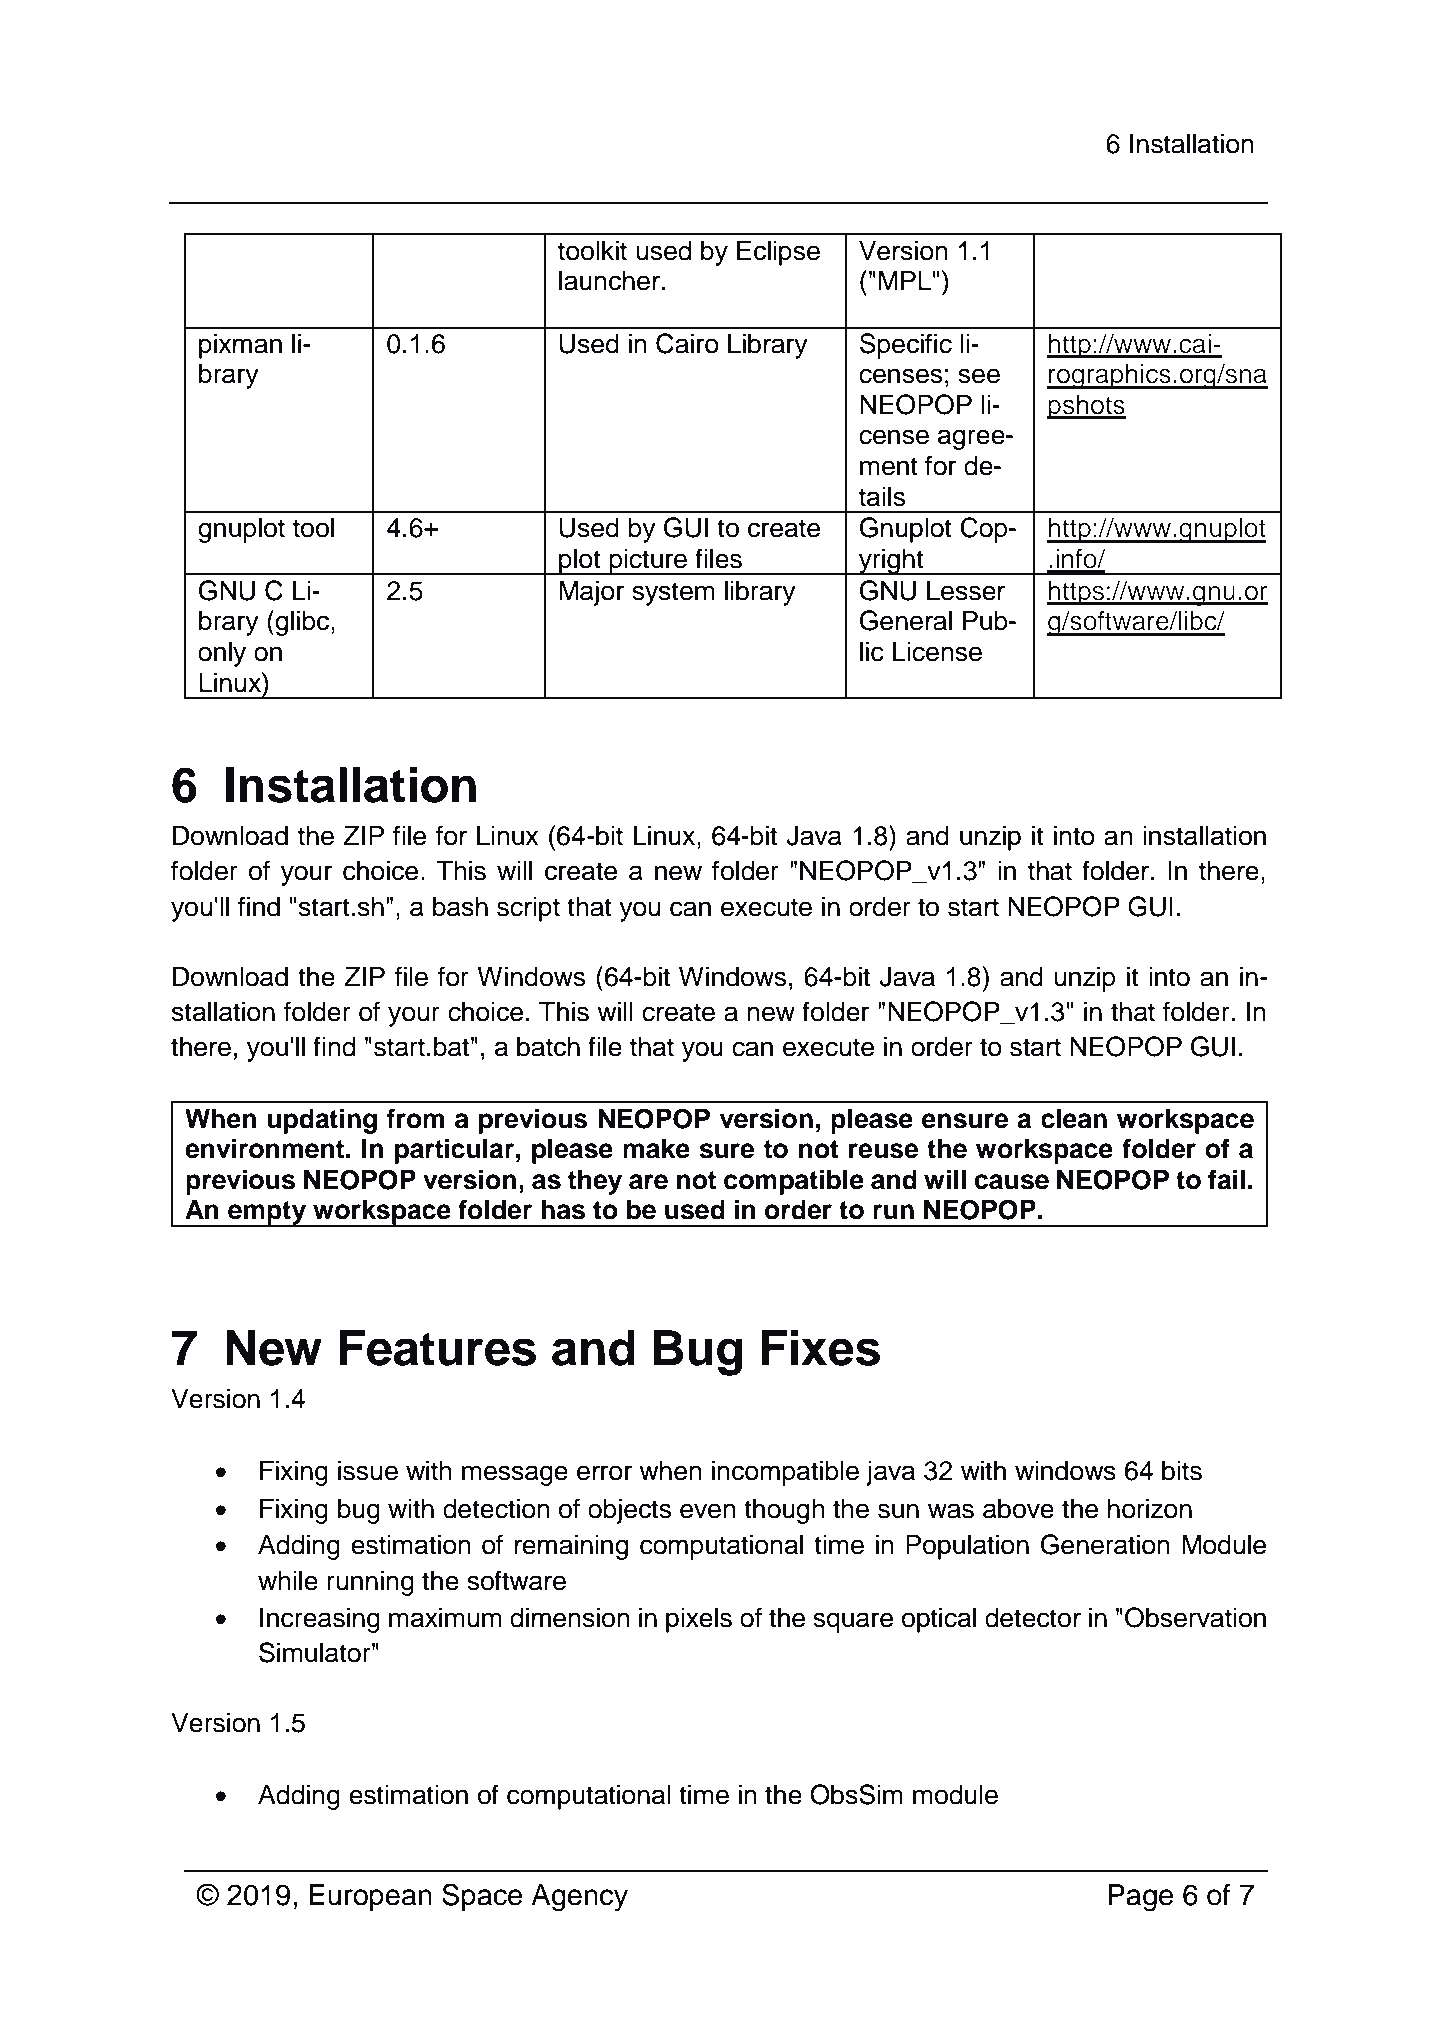  Describe the element at coordinates (609, 281) in the screenshot. I see `launcher` at that location.
